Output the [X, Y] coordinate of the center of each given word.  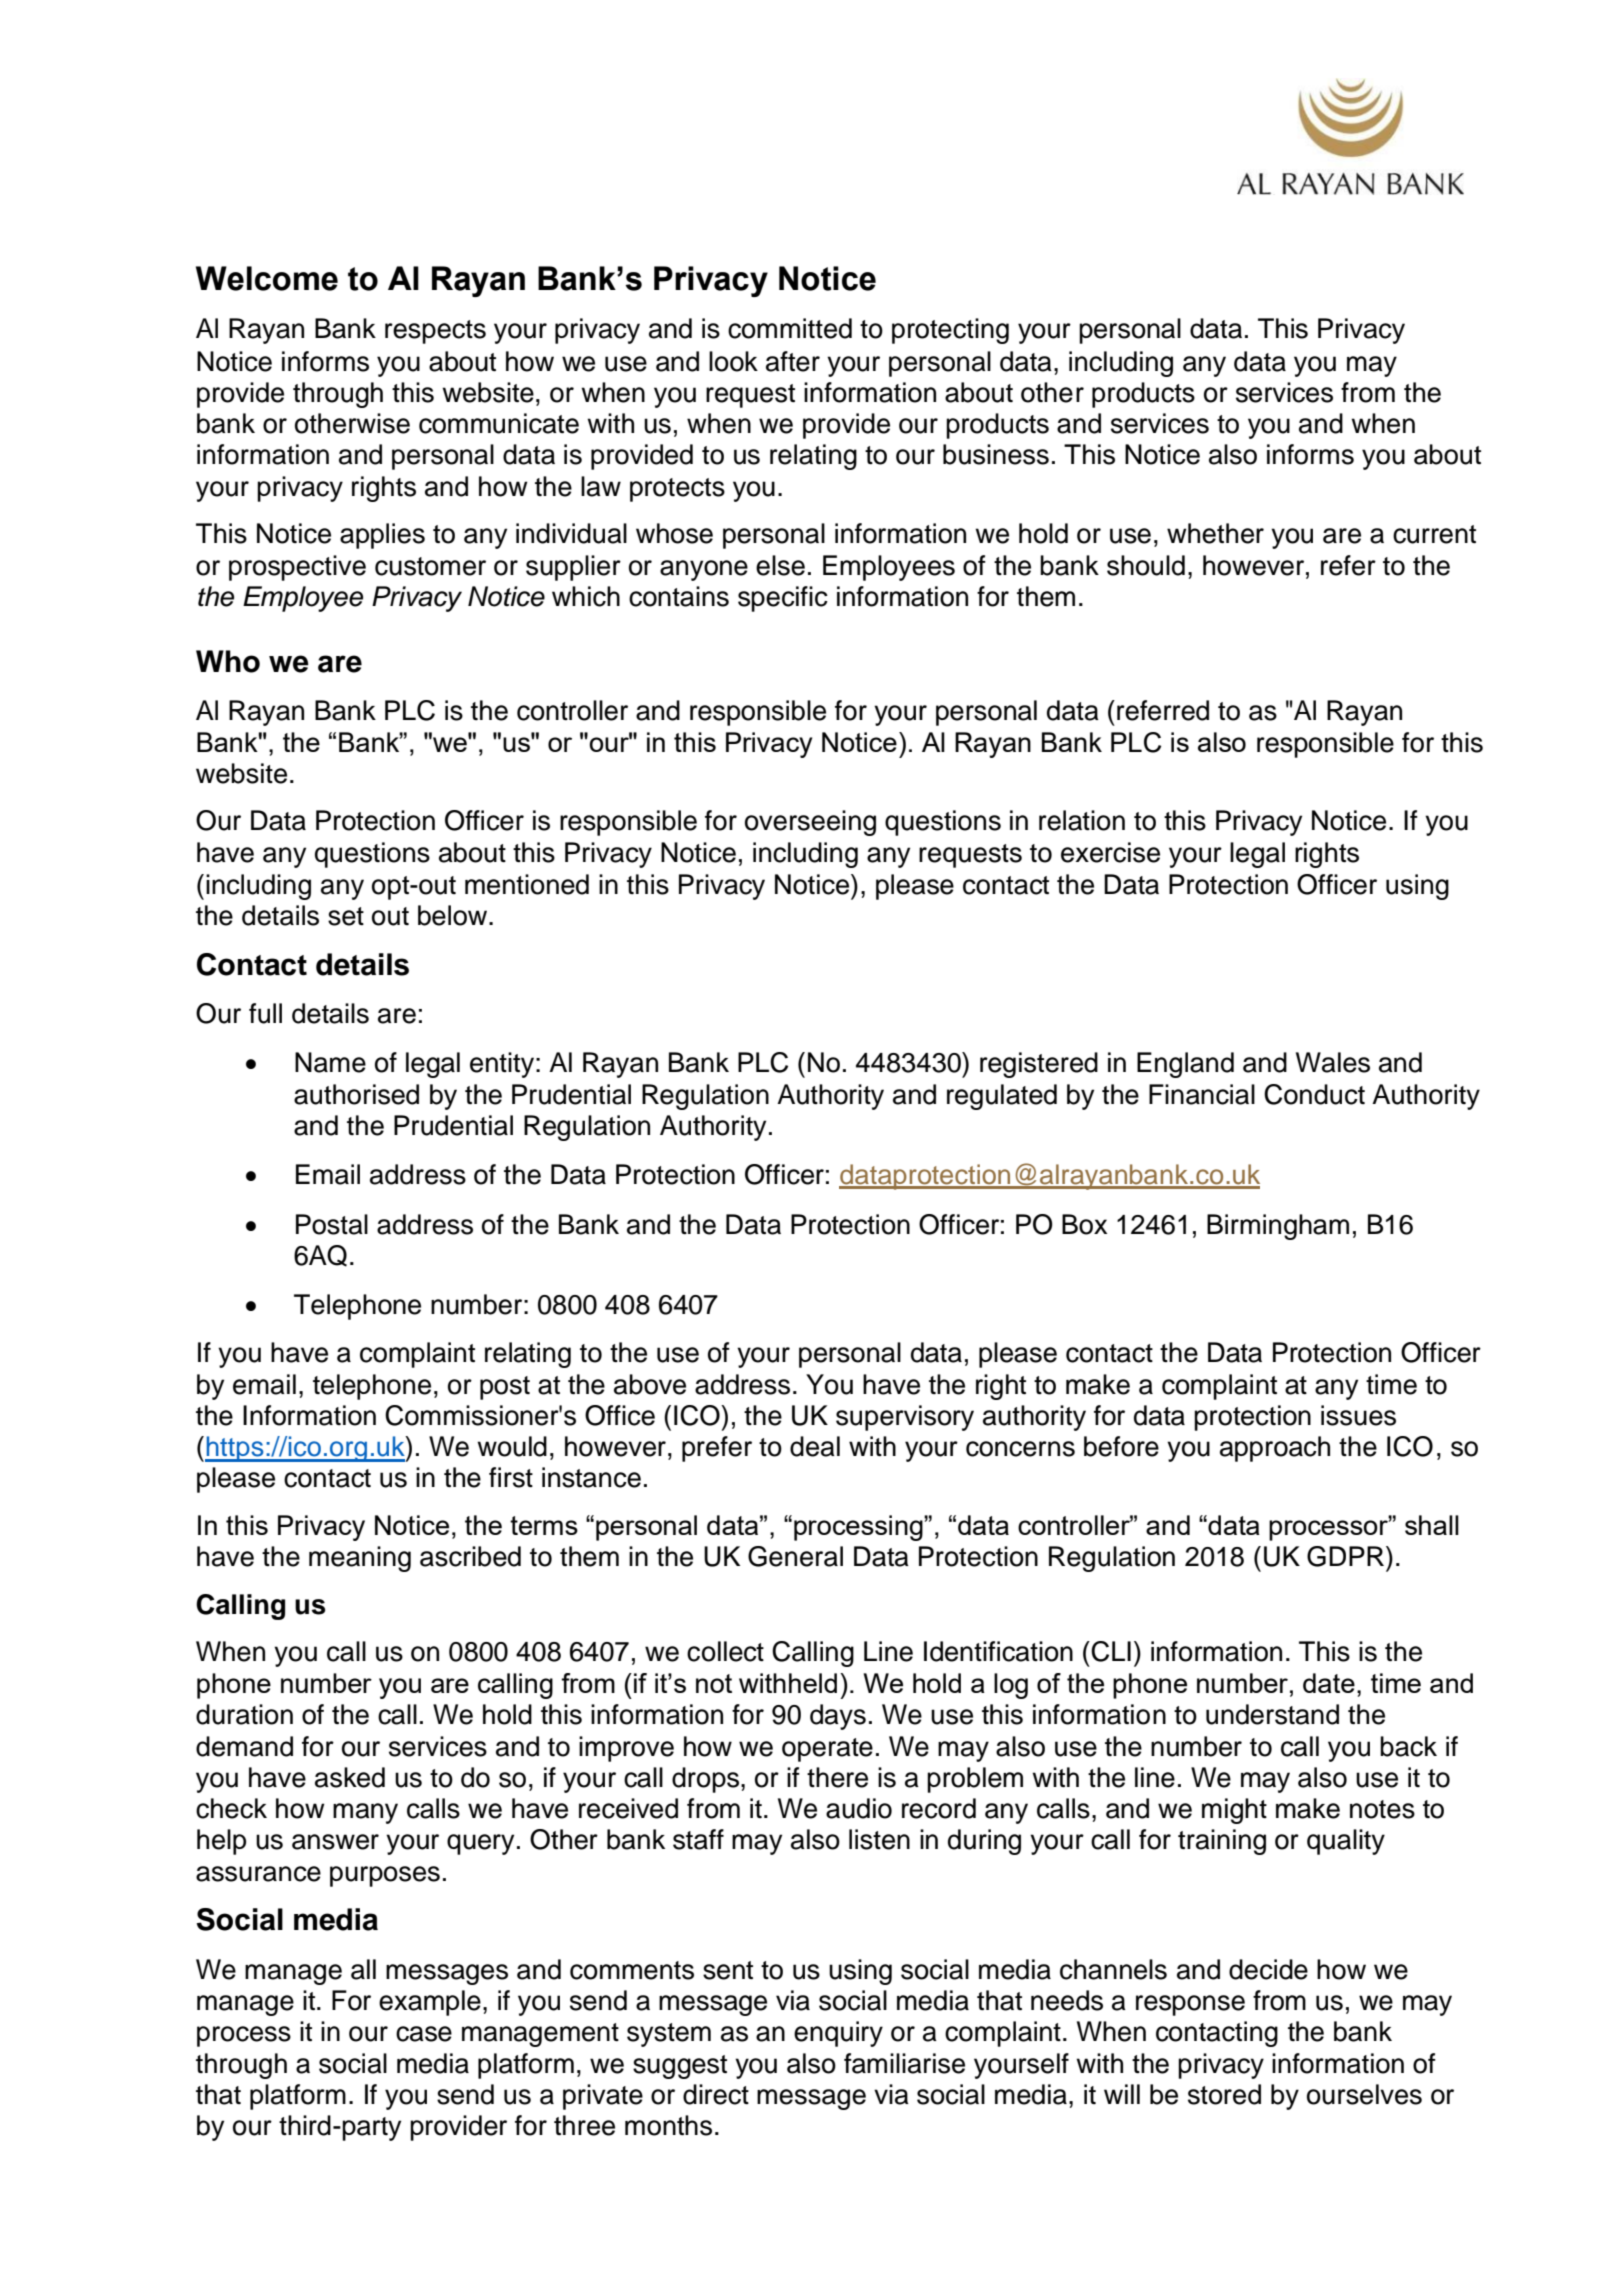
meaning [360, 1559]
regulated [1002, 1097]
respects [435, 332]
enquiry [838, 2034]
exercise [1110, 852]
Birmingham [1278, 1227]
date [1329, 1683]
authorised [356, 1094]
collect [725, 1651]
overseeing [810, 823]
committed [790, 328]
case [424, 2034]
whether [1215, 533]
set [346, 916]
